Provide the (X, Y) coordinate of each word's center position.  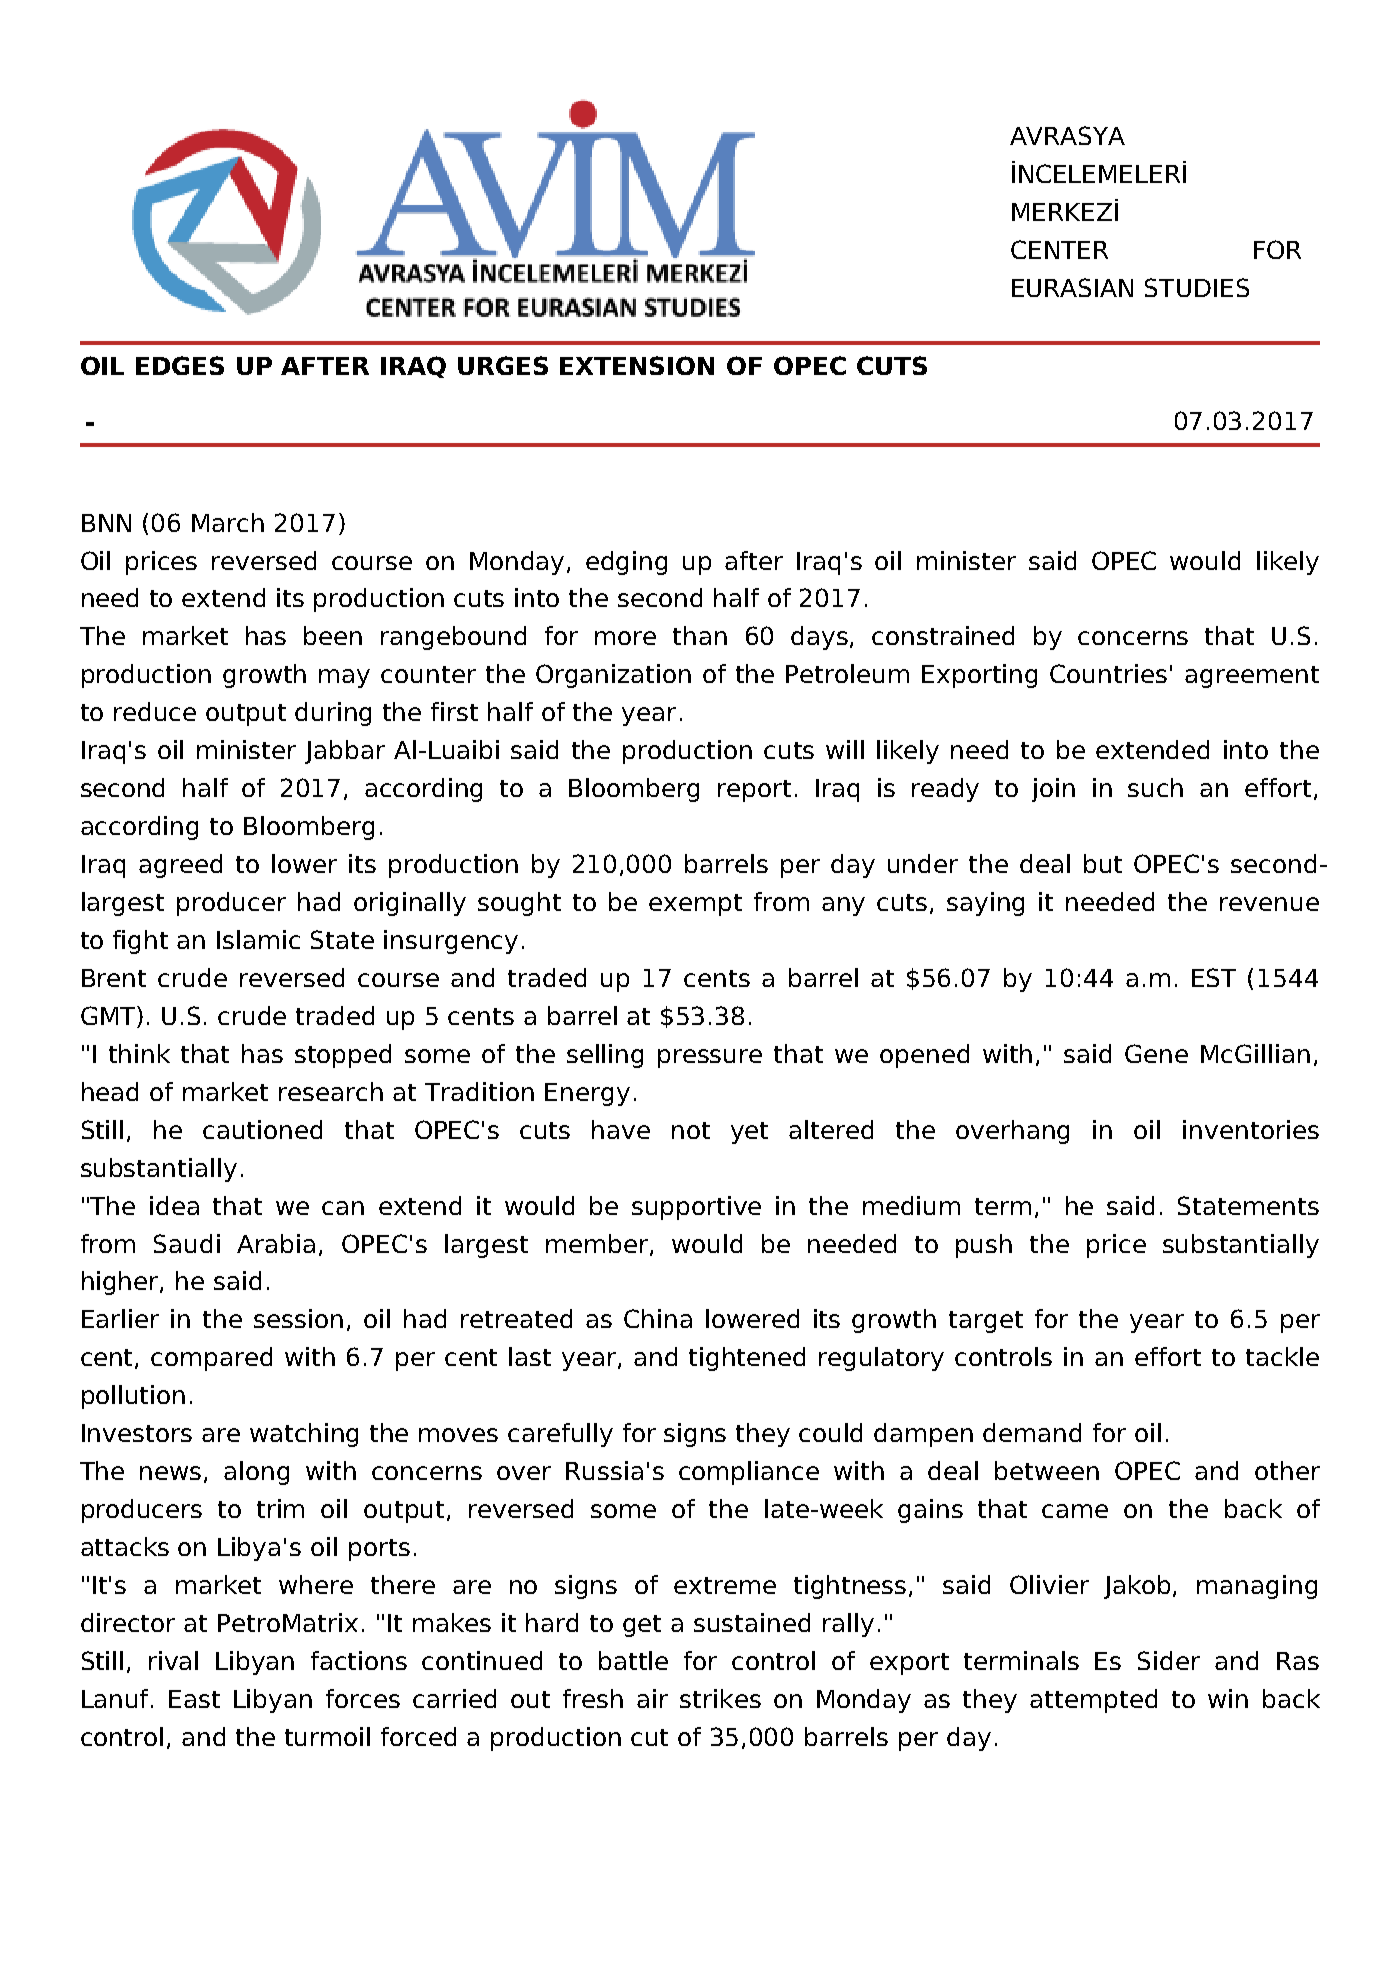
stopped (343, 1056)
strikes (720, 1698)
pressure (710, 1058)
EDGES (180, 365)
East (194, 1699)
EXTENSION (637, 365)
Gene (1156, 1053)
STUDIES (1197, 287)
